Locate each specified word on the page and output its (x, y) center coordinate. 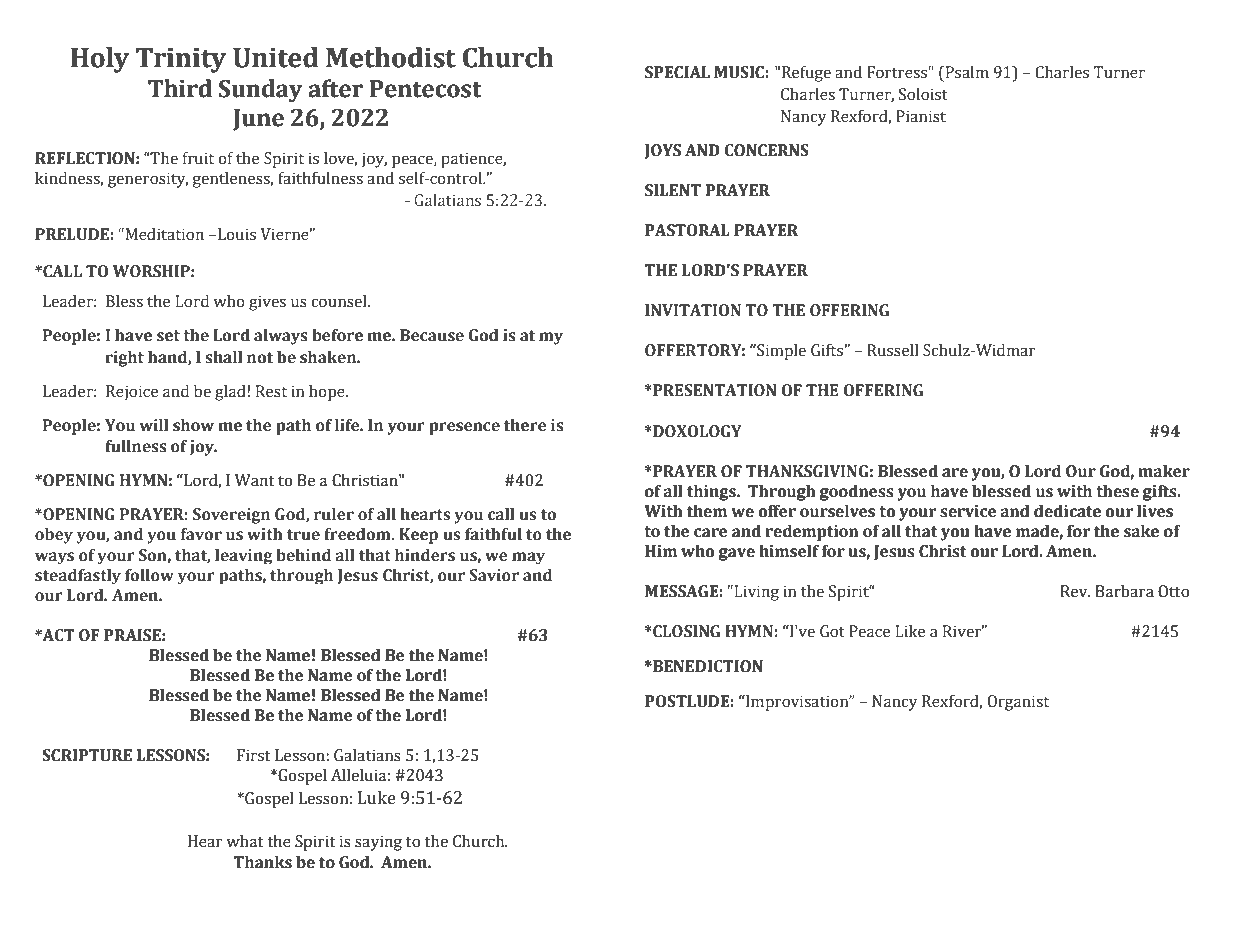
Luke (377, 798)
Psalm (966, 73)
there (525, 425)
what (245, 841)
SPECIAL (677, 72)
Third (180, 88)
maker (1164, 471)
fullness (136, 446)
